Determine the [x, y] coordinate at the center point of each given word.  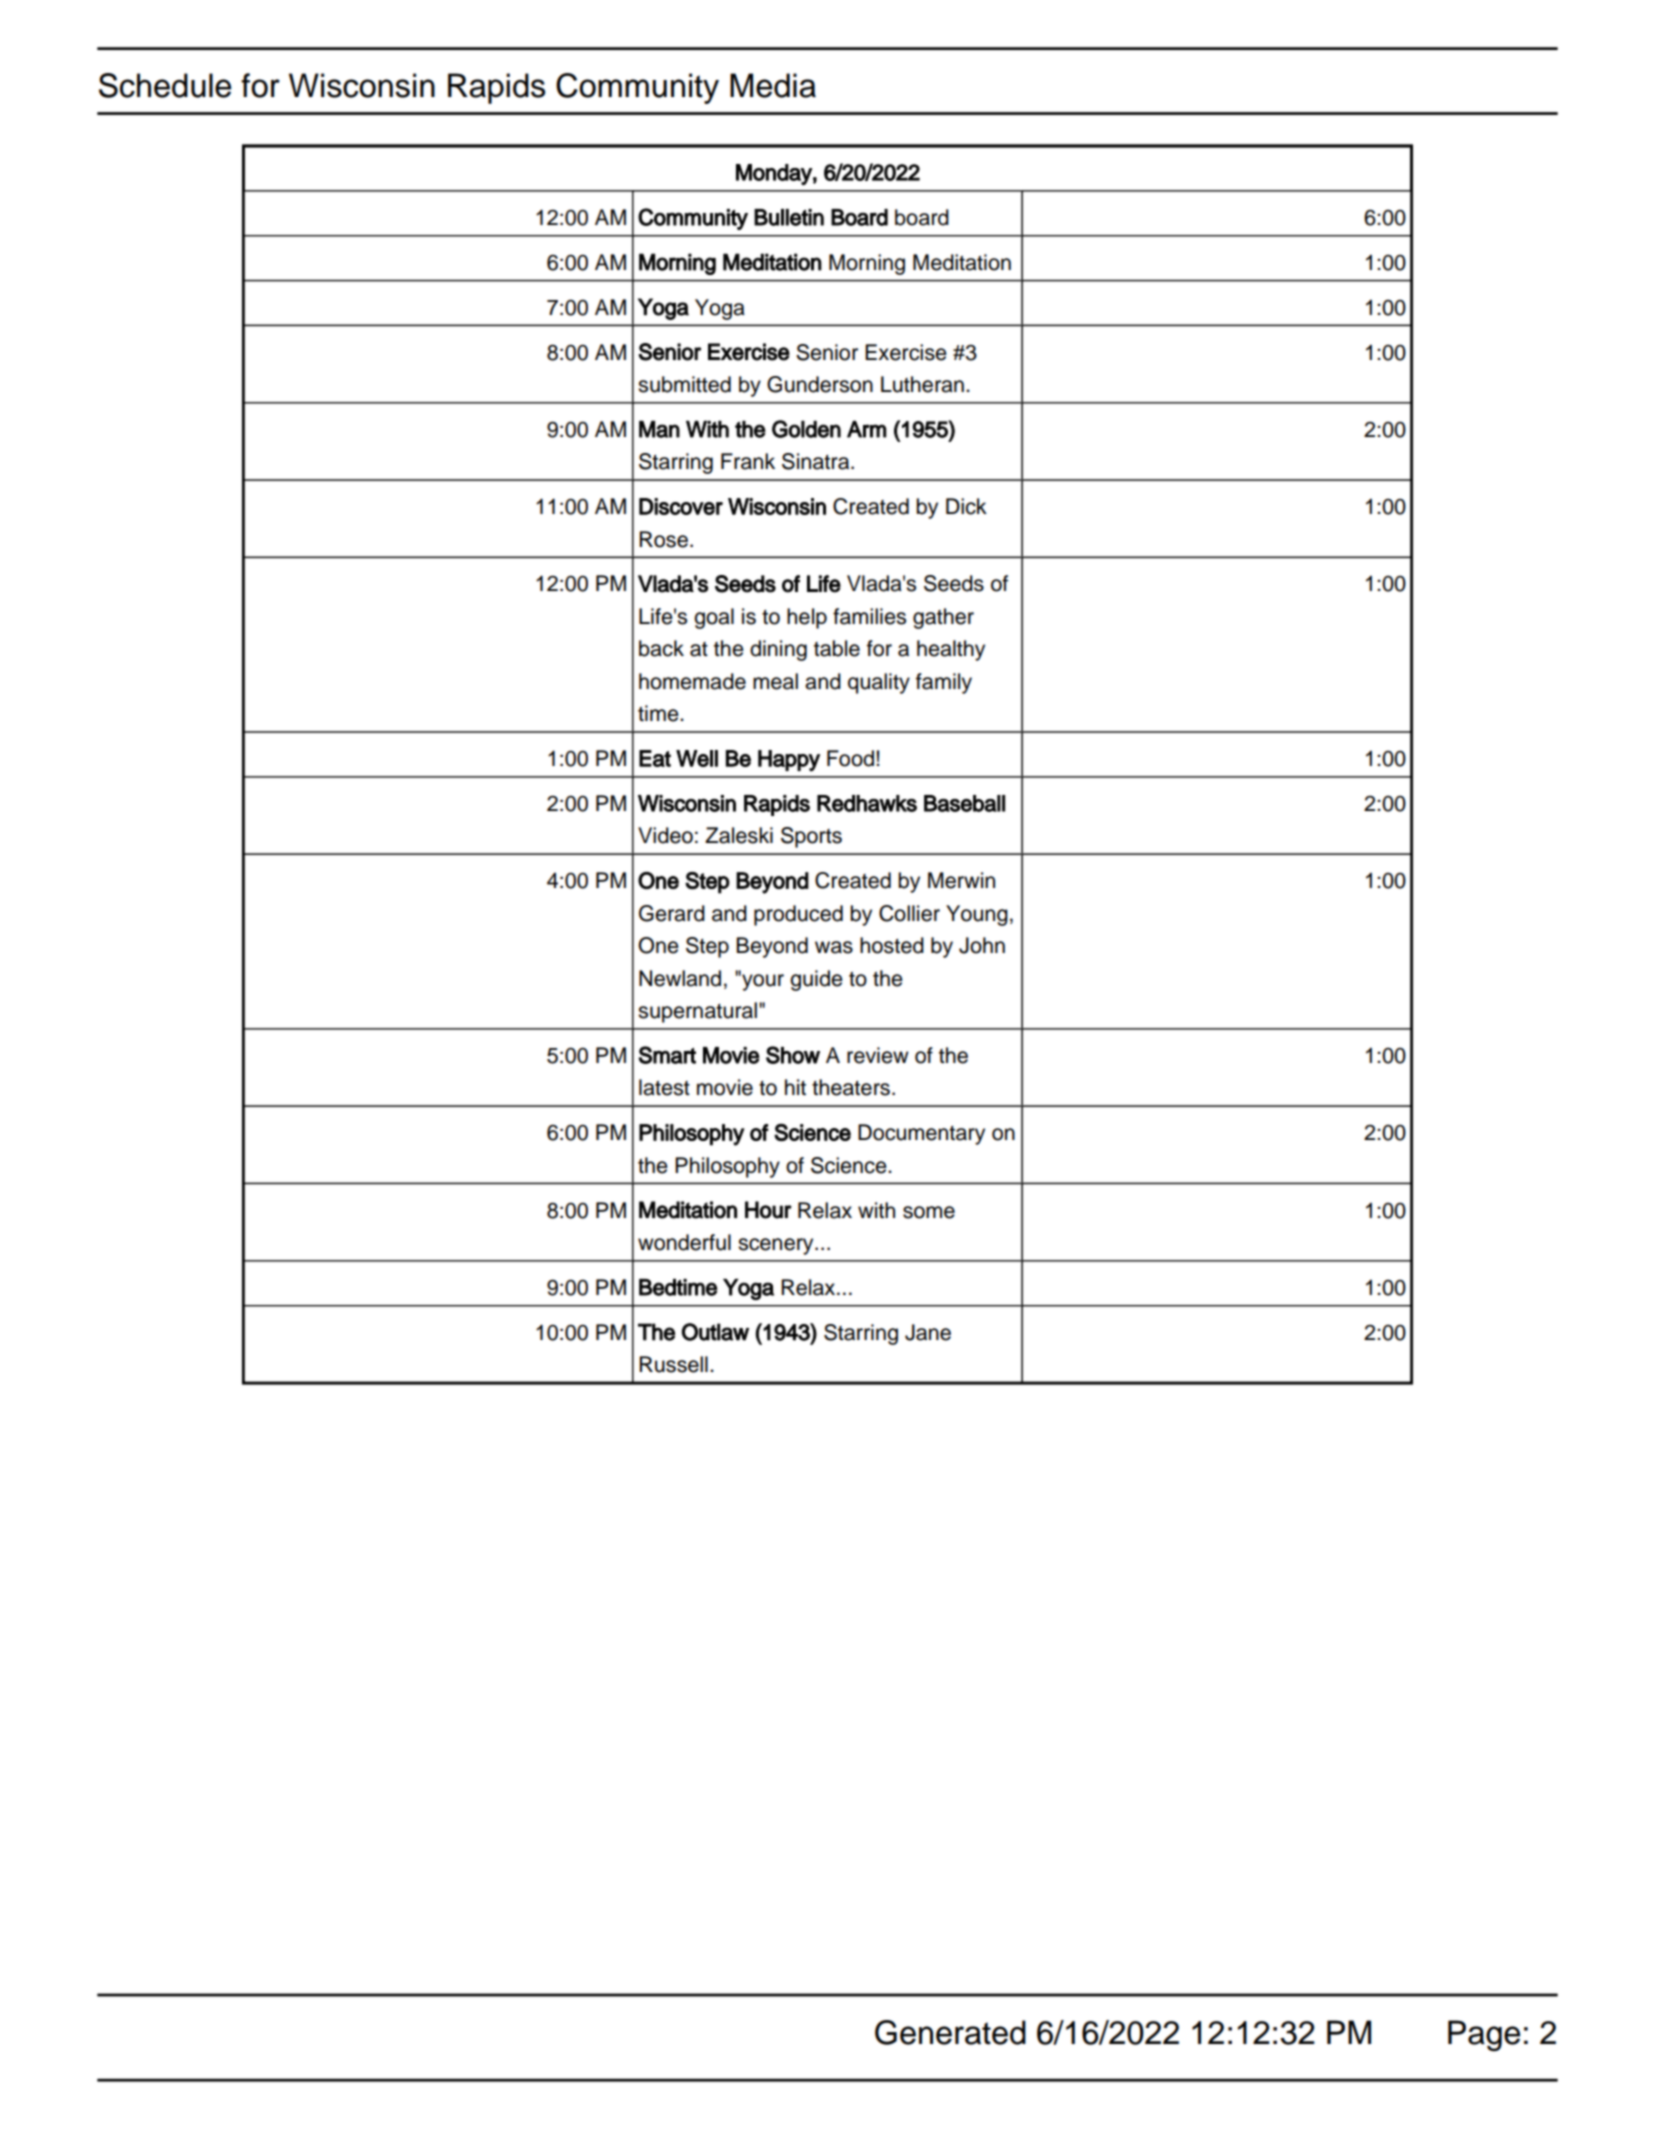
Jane [928, 1332]
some [929, 1212]
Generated [950, 2032]
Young [977, 915]
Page [1484, 2035]
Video [665, 835]
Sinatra [817, 461]
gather [943, 618]
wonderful [684, 1242]
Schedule [165, 85]
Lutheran [922, 384]
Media [773, 85]
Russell [673, 1364]
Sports [811, 837]
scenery [777, 1246]
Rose [663, 539]
